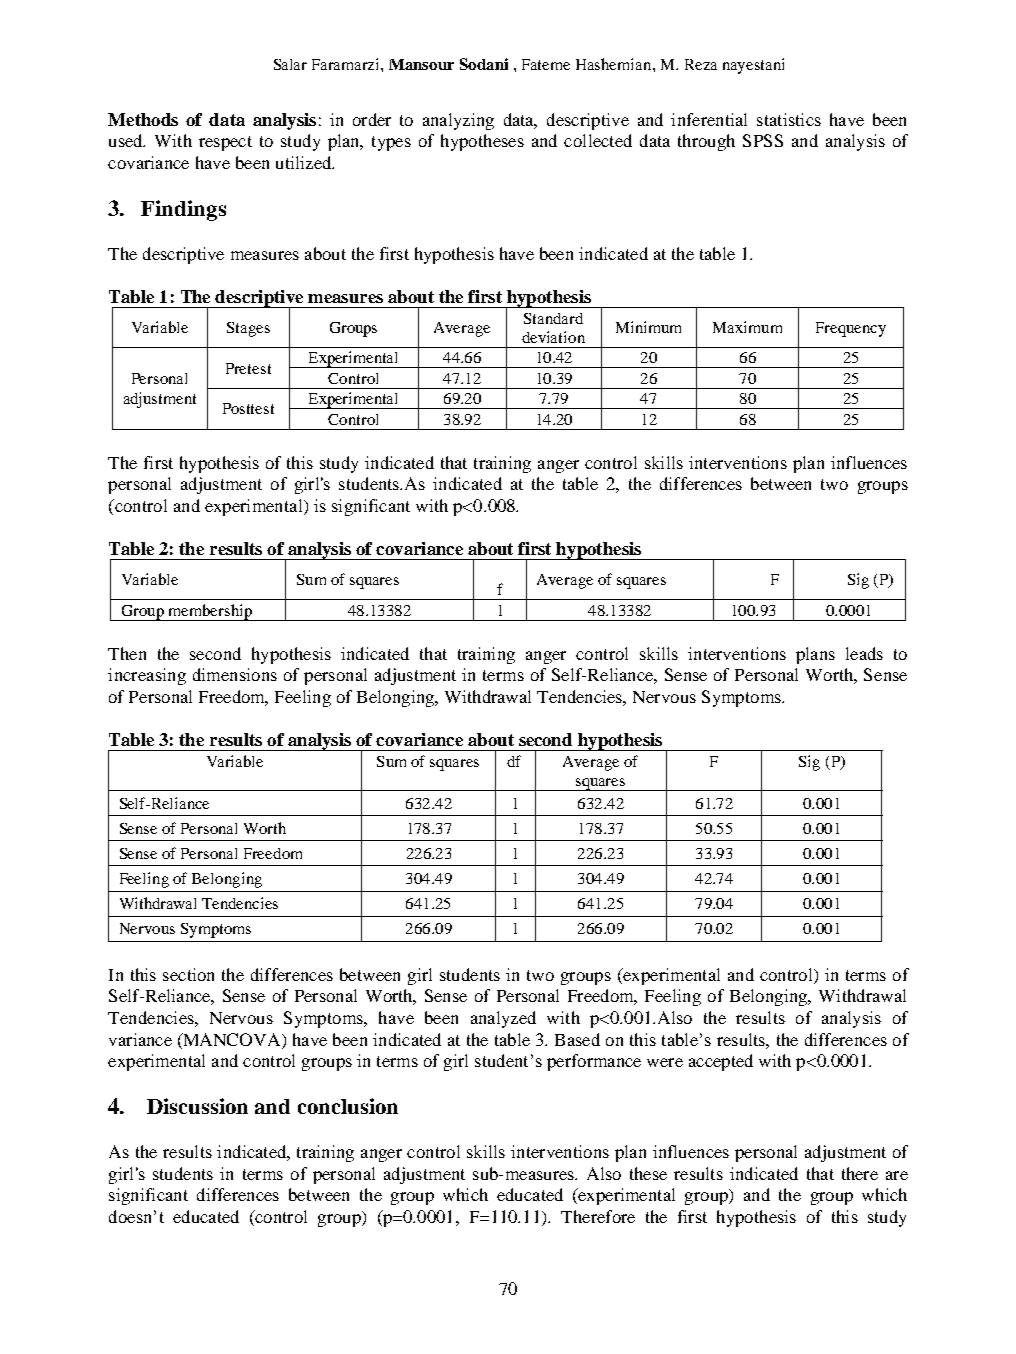  I want to click on analyzed, so click(503, 1019).
